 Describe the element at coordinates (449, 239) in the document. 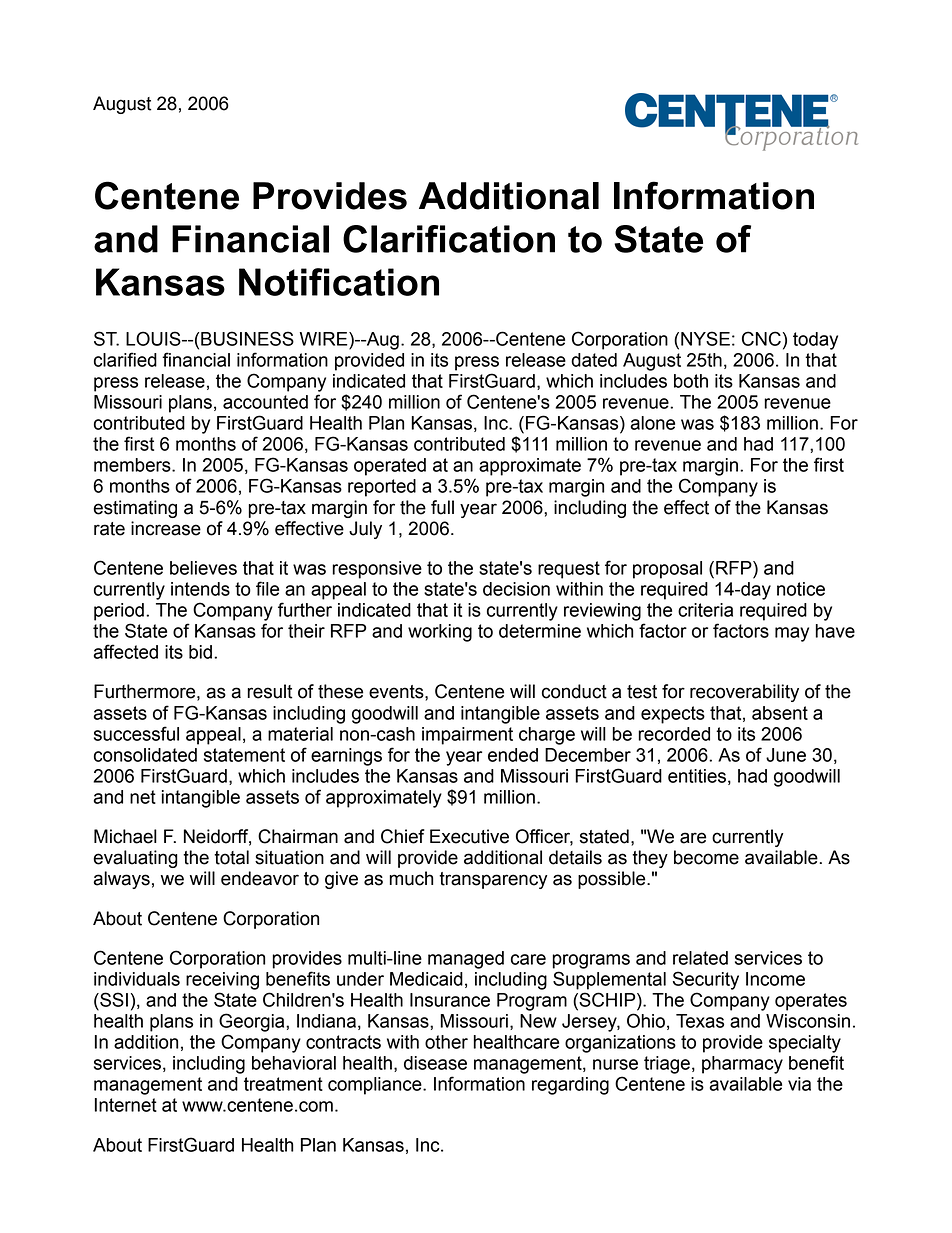

I see `Clarification` at that location.
